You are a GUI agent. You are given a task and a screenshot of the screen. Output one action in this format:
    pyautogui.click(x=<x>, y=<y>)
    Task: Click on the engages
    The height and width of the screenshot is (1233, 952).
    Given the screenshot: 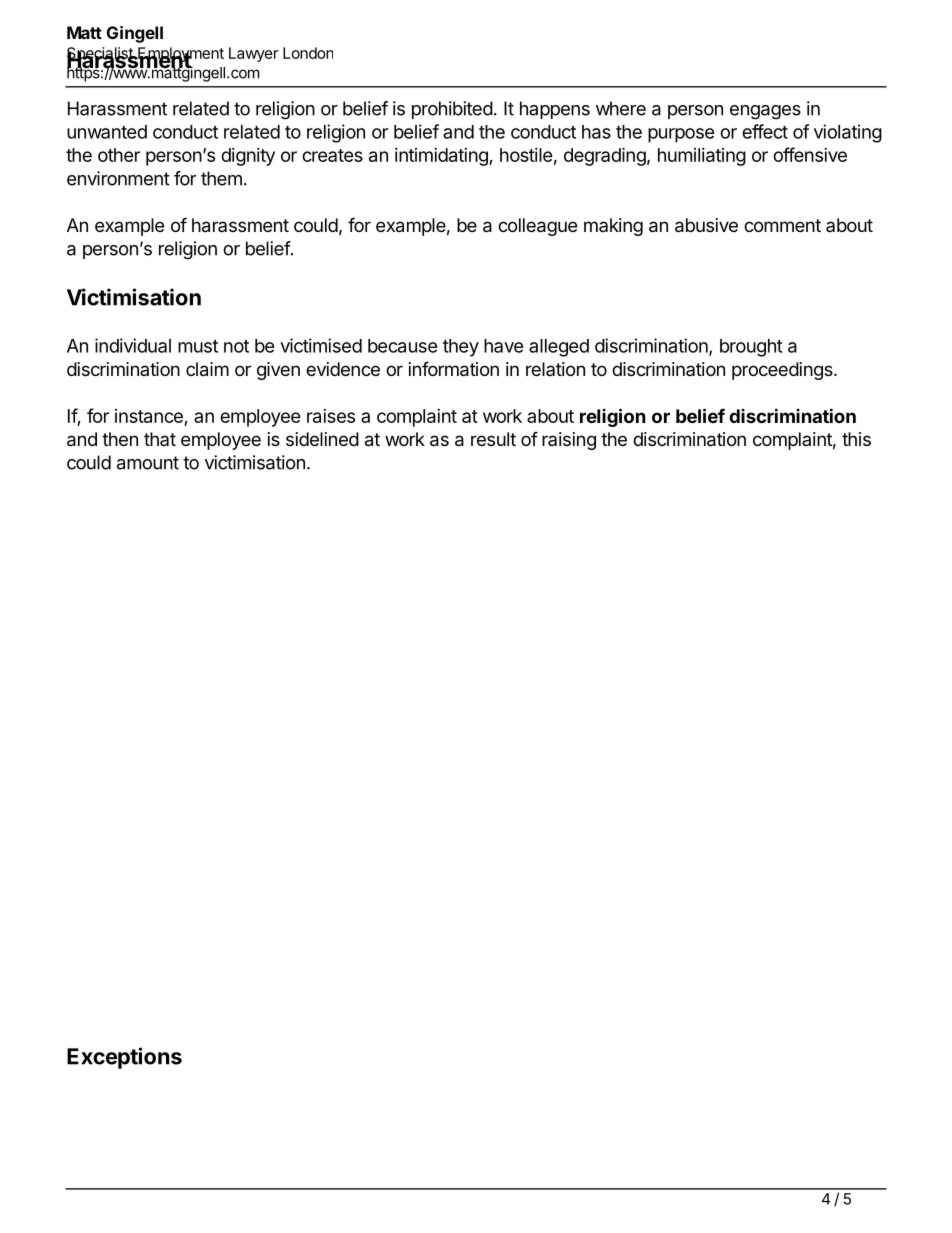 What is the action you would take?
    pyautogui.click(x=765, y=112)
